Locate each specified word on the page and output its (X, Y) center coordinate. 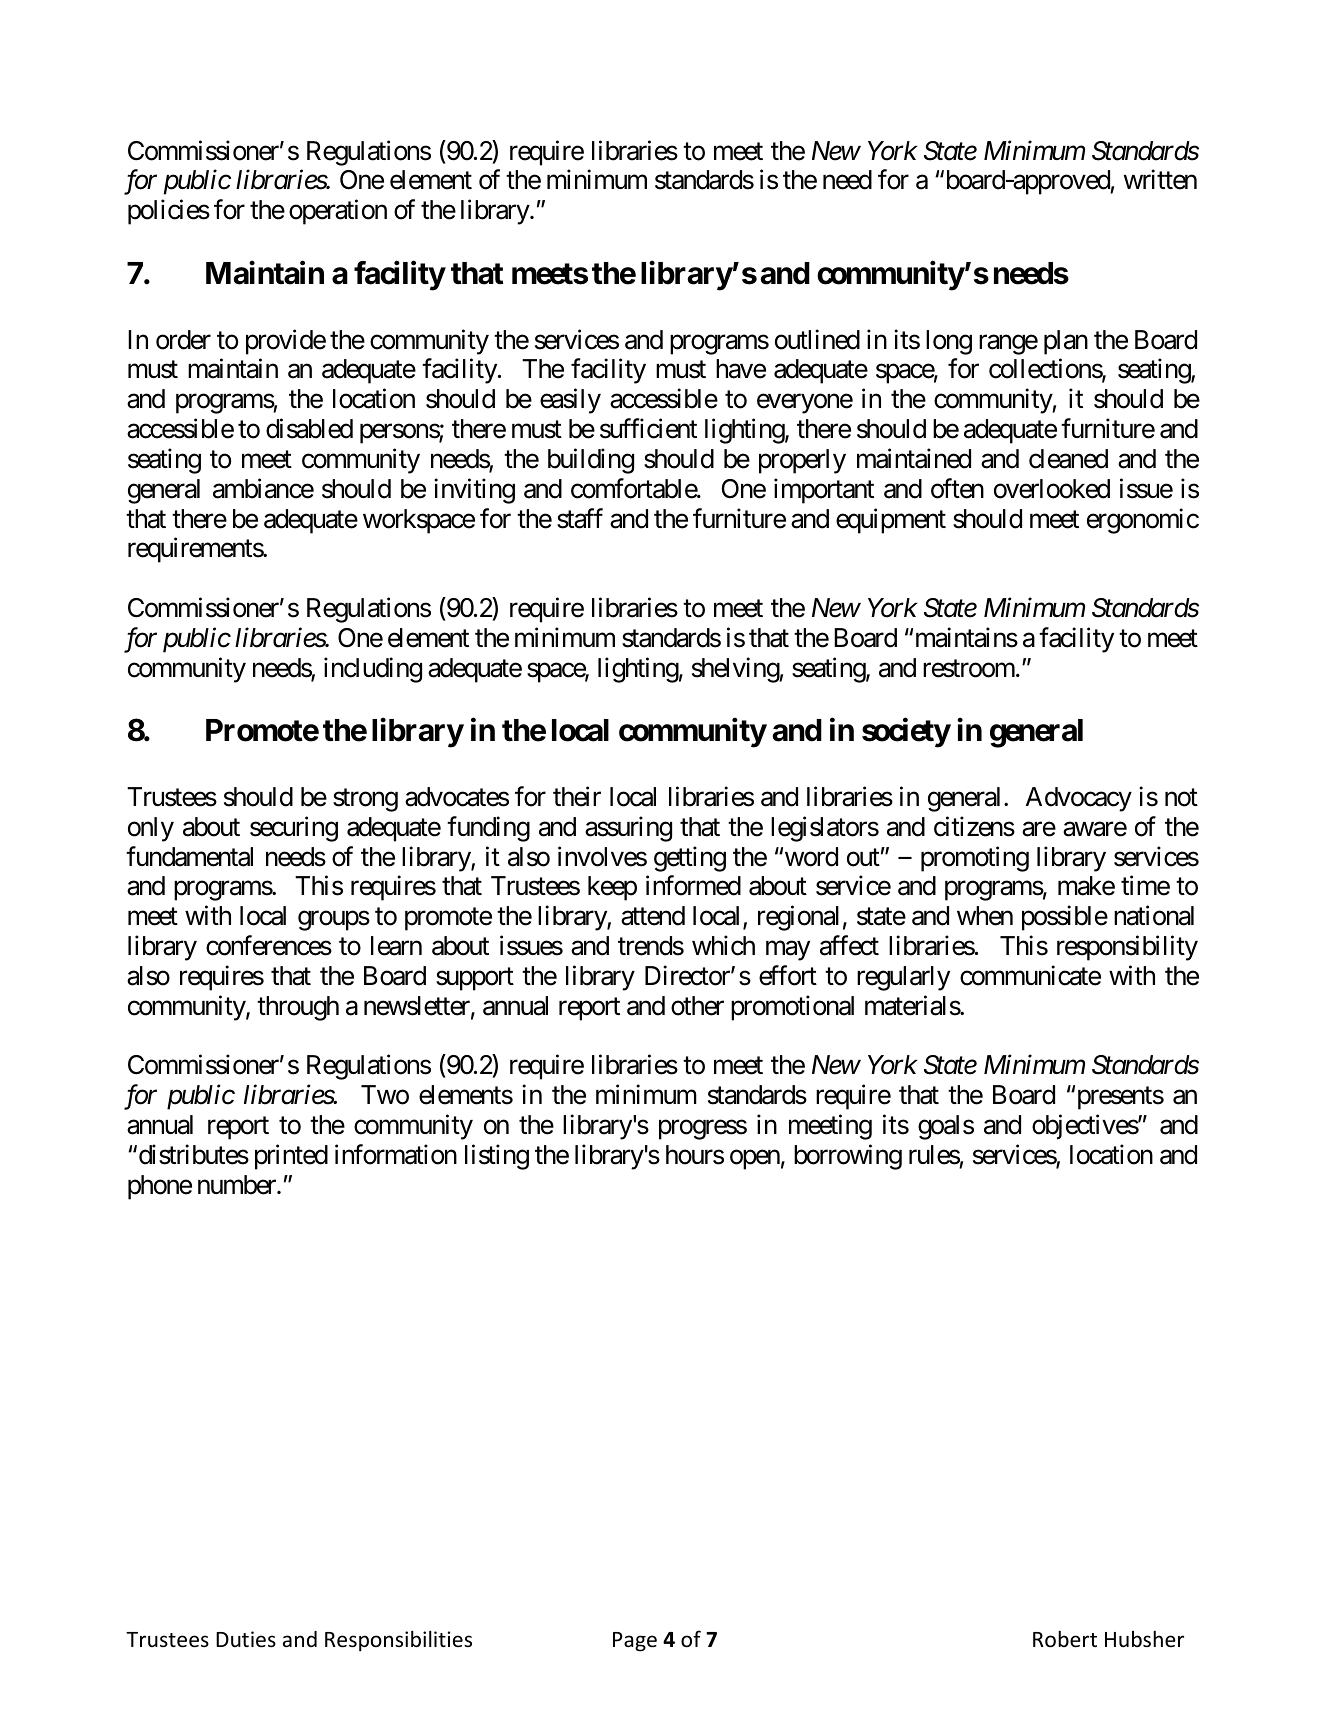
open (755, 1160)
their (577, 796)
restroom (969, 669)
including (373, 670)
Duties (246, 1639)
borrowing (848, 1157)
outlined (817, 339)
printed (291, 1157)
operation (338, 212)
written (1160, 180)
